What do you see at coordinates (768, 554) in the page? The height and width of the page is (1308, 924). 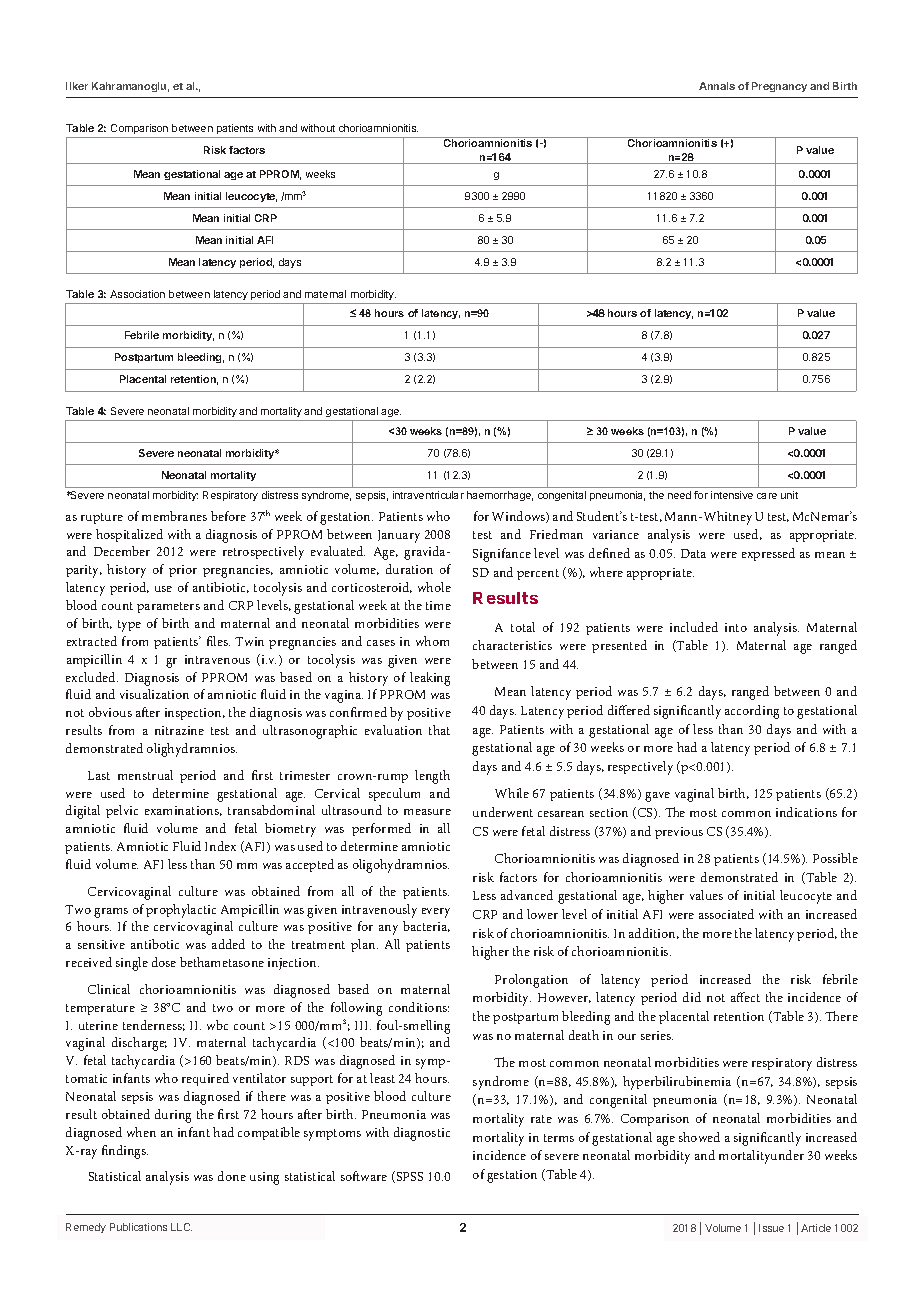 I see `expressed` at bounding box center [768, 554].
